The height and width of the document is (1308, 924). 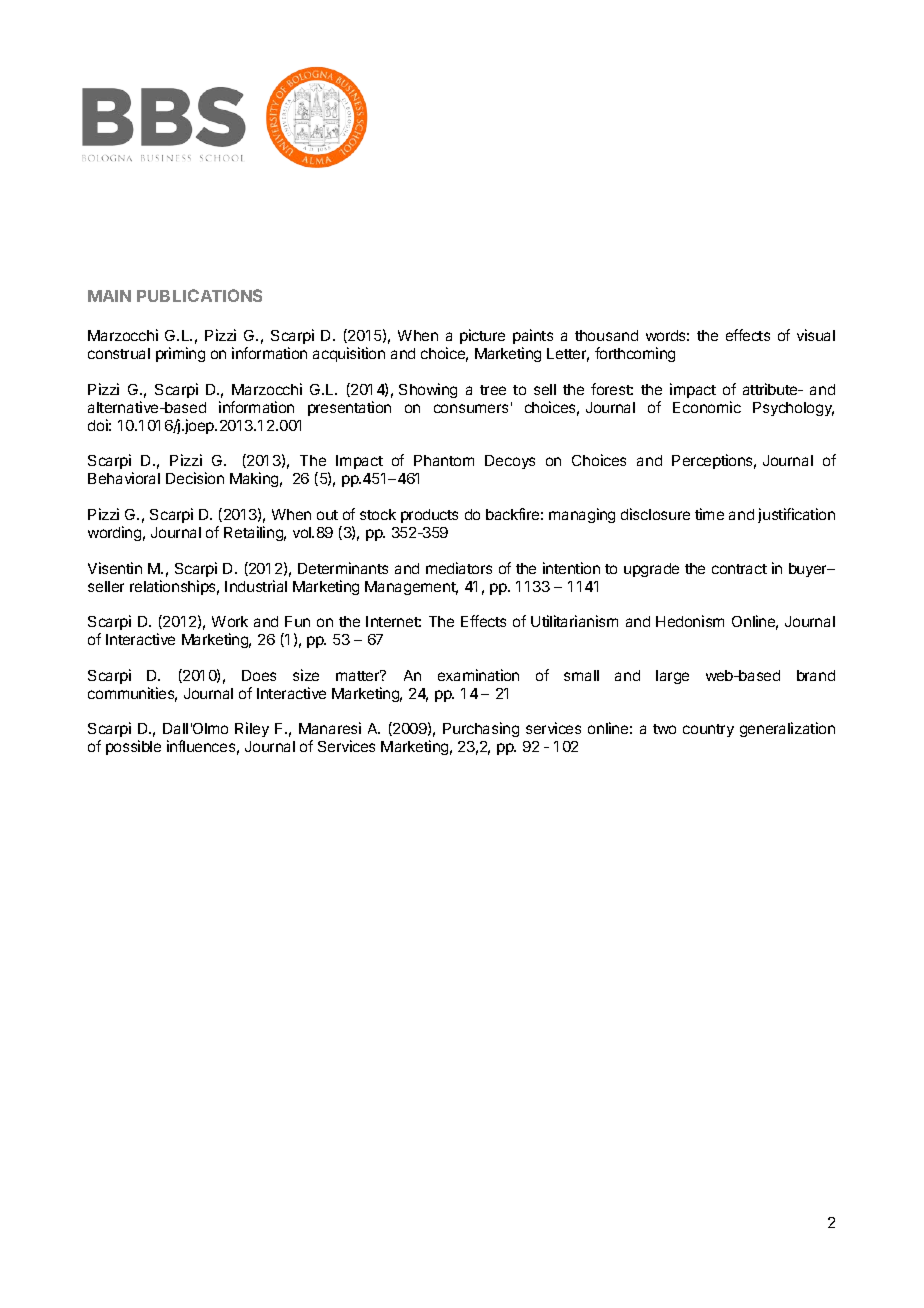 I want to click on time, so click(x=709, y=514).
